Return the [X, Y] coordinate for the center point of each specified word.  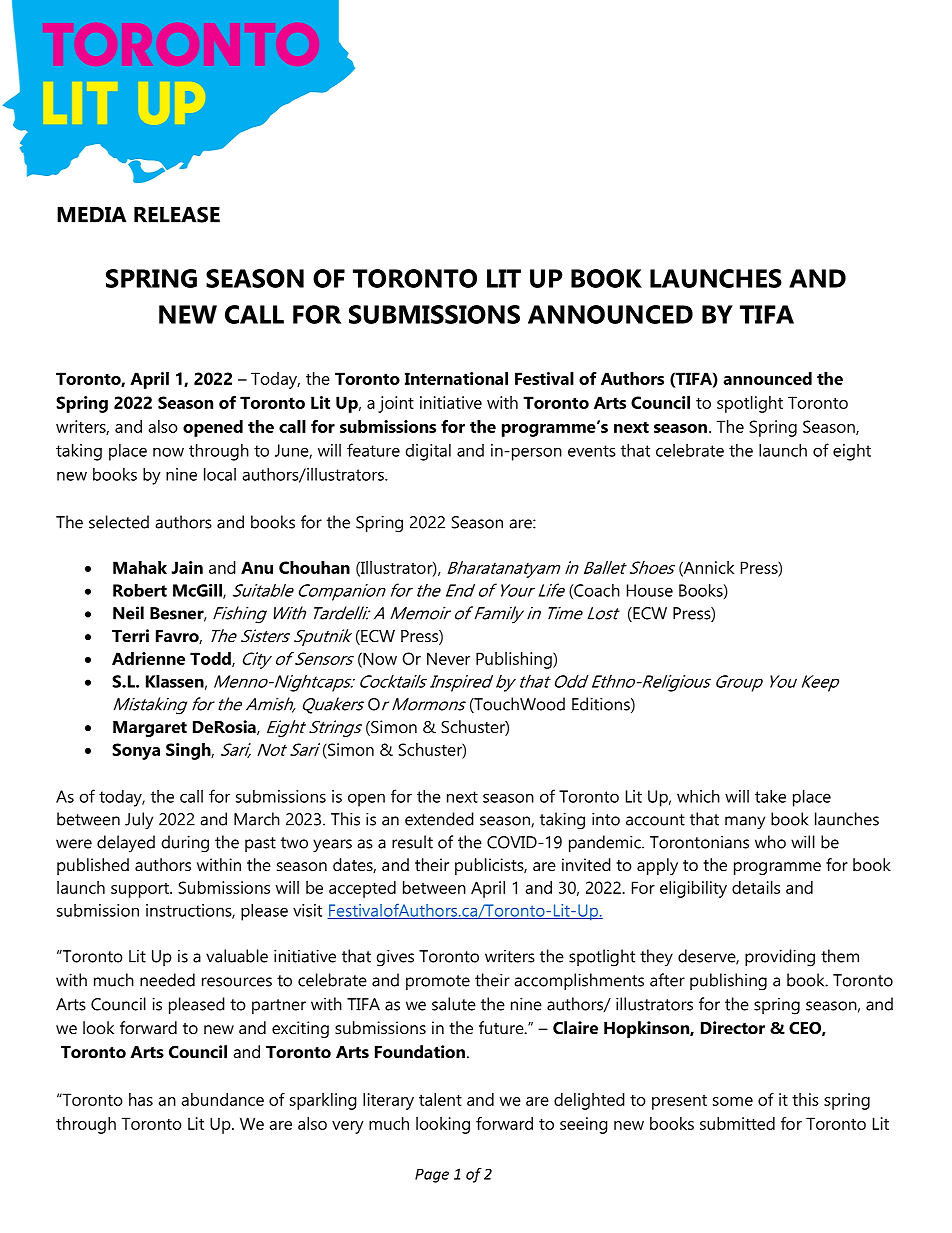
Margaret [150, 729]
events [592, 451]
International [456, 378]
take [770, 796]
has [141, 1099]
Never [448, 658]
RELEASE [177, 214]
